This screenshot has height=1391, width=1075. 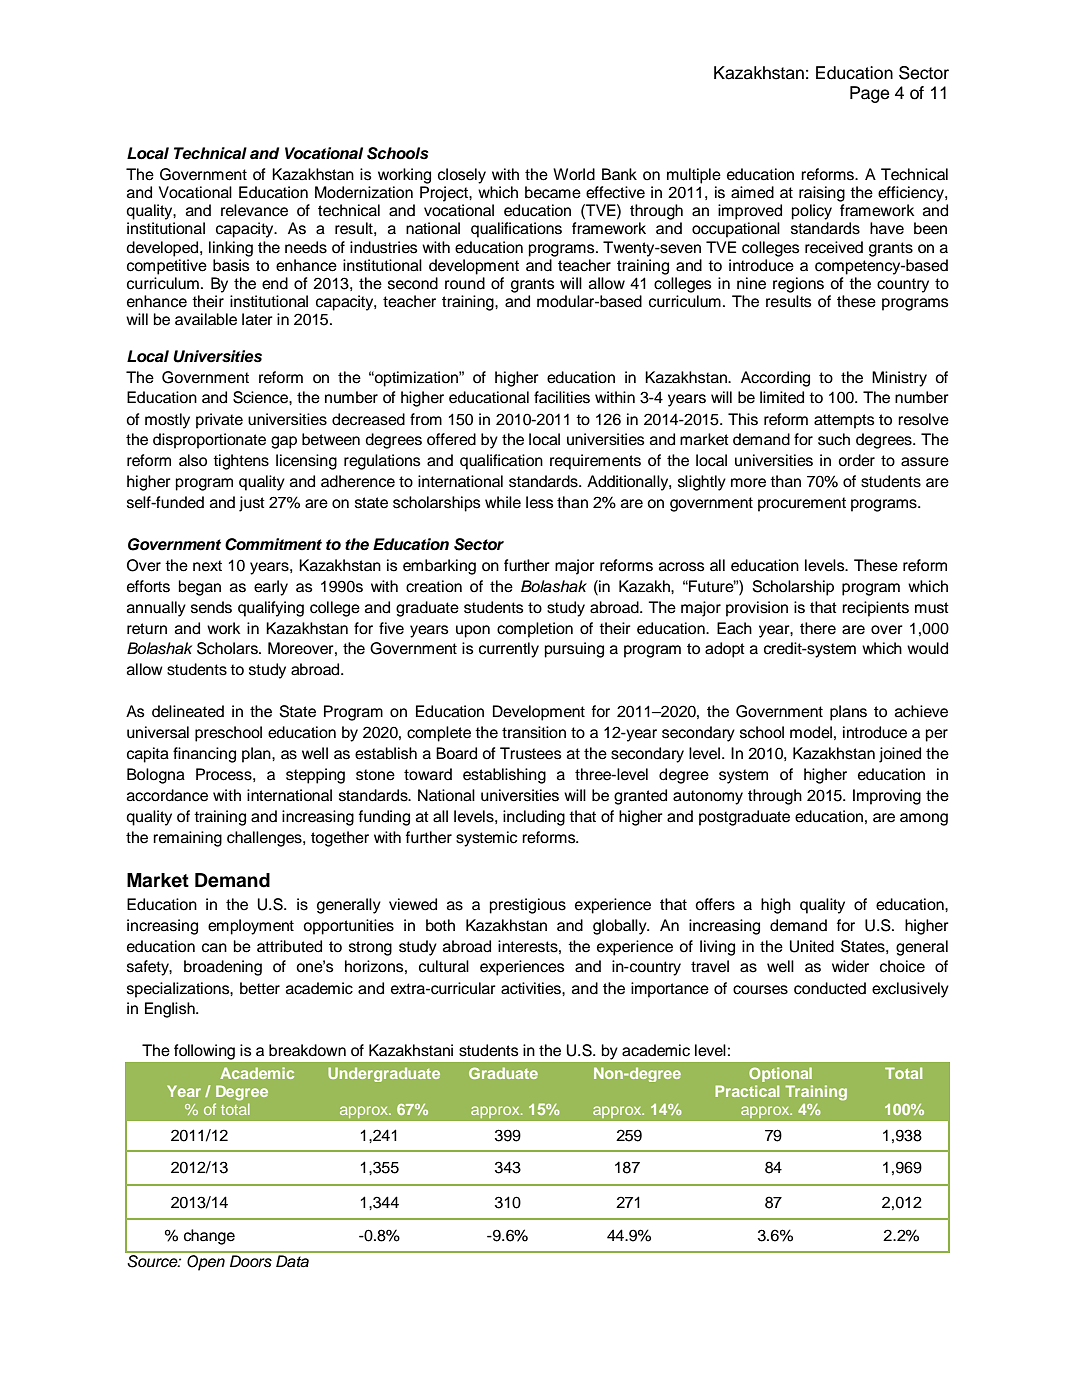 I want to click on order, so click(x=856, y=460).
